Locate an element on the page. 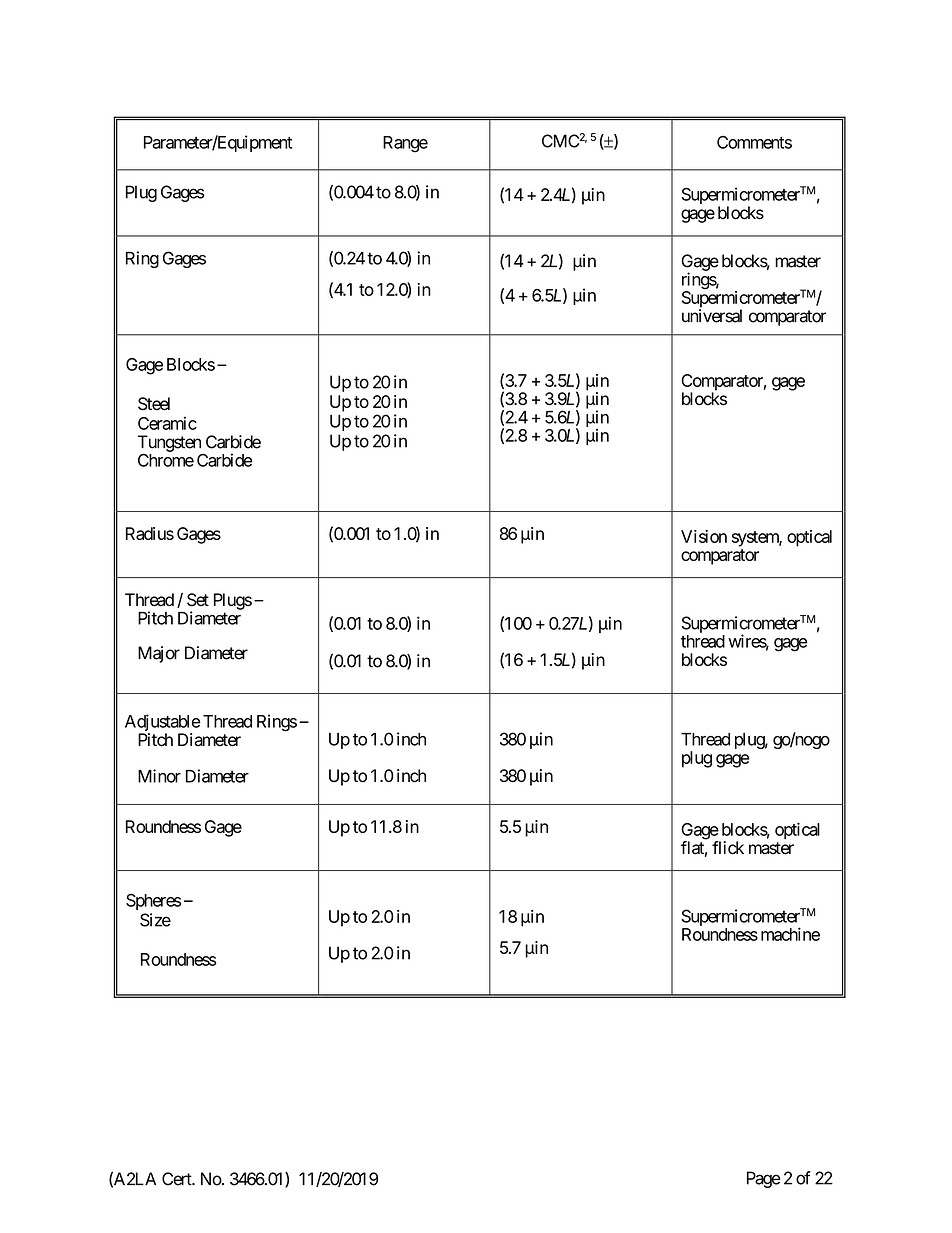 Image resolution: width=952 pixels, height=1233 pixels. Range is located at coordinates (405, 144).
